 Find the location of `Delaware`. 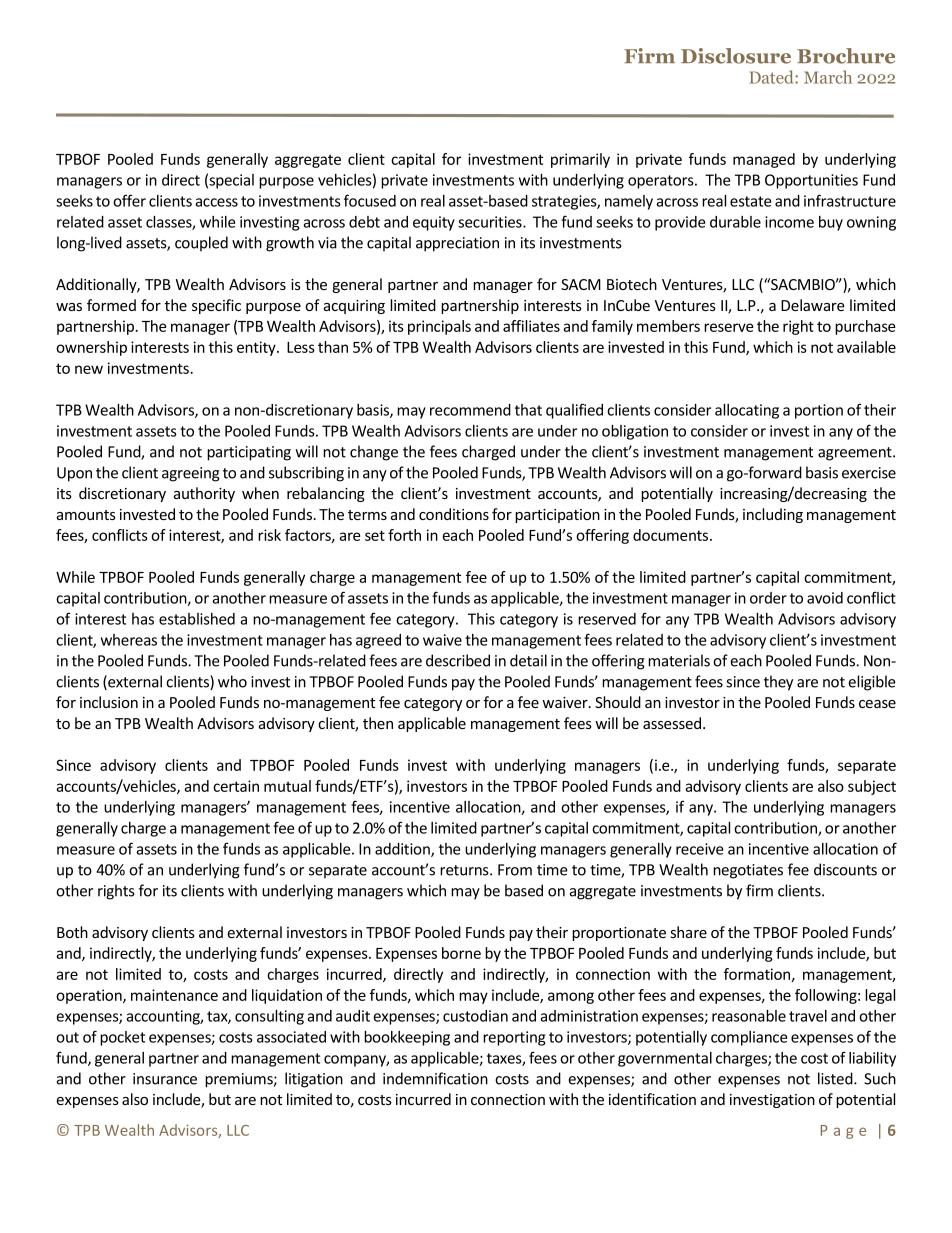

Delaware is located at coordinates (813, 305).
